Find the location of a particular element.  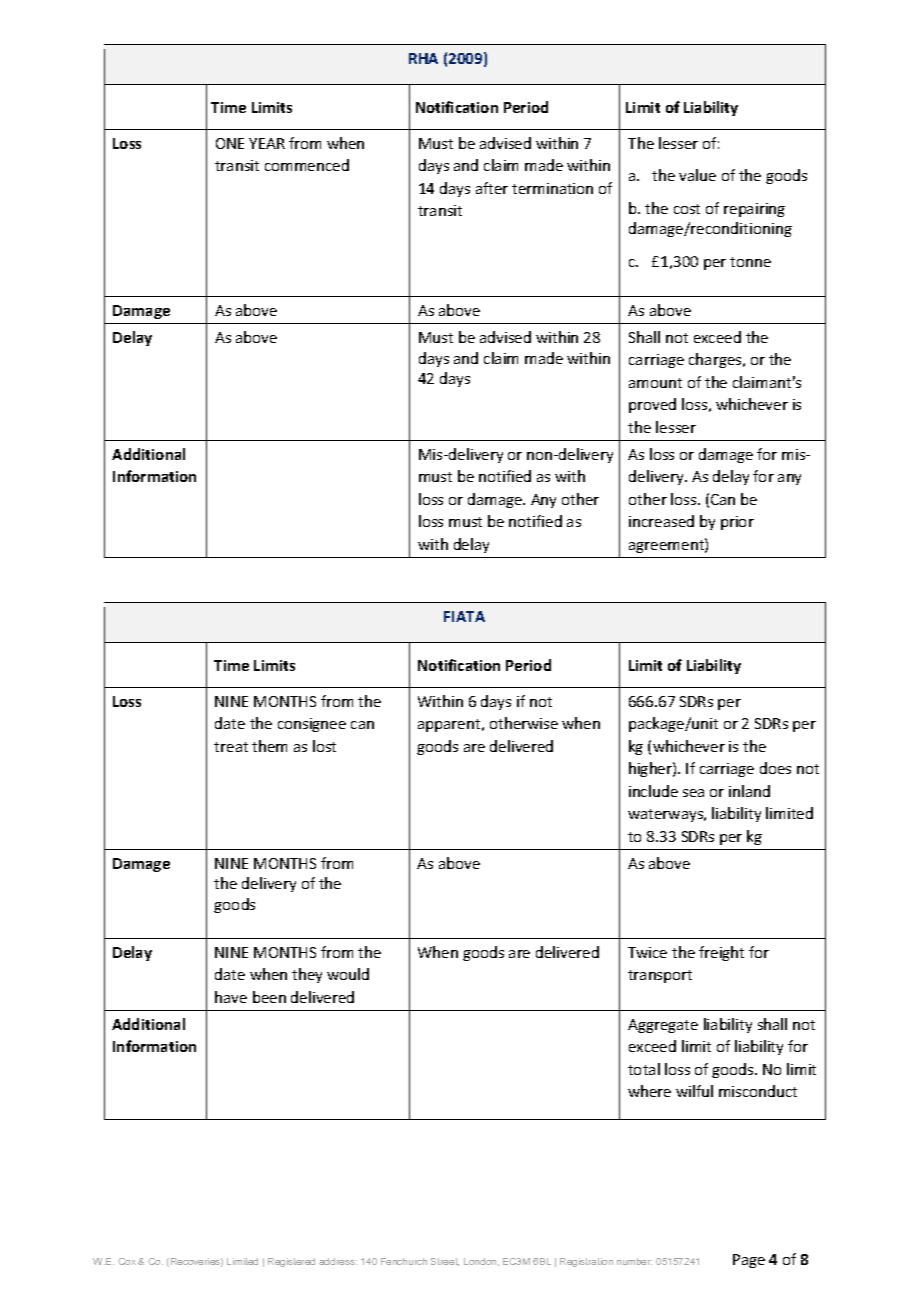

Registered is located at coordinates (291, 1262).
